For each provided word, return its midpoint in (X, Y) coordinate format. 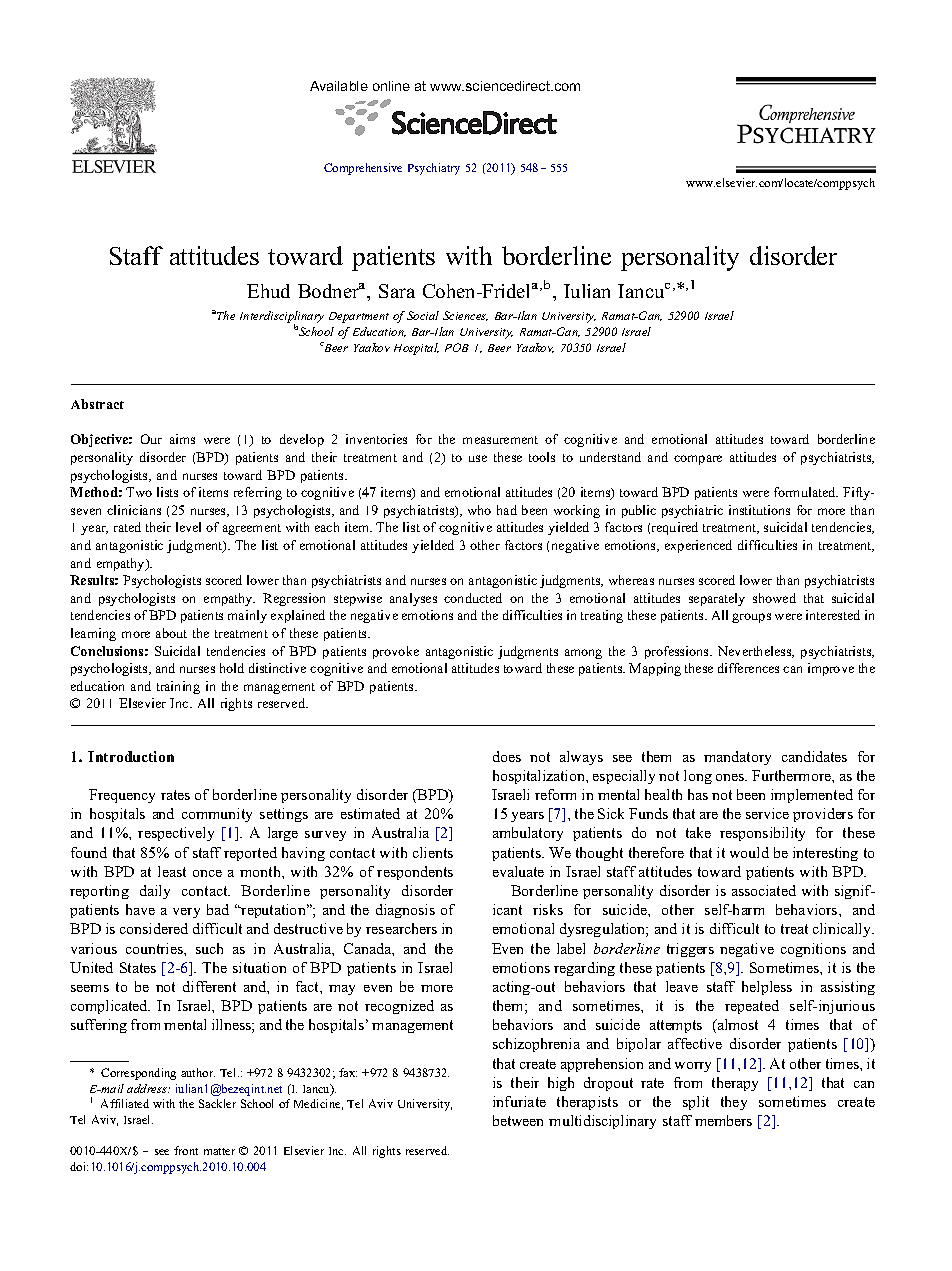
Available (339, 86)
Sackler (217, 1103)
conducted (473, 598)
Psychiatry (434, 169)
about (171, 633)
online (391, 86)
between (518, 1120)
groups (751, 618)
